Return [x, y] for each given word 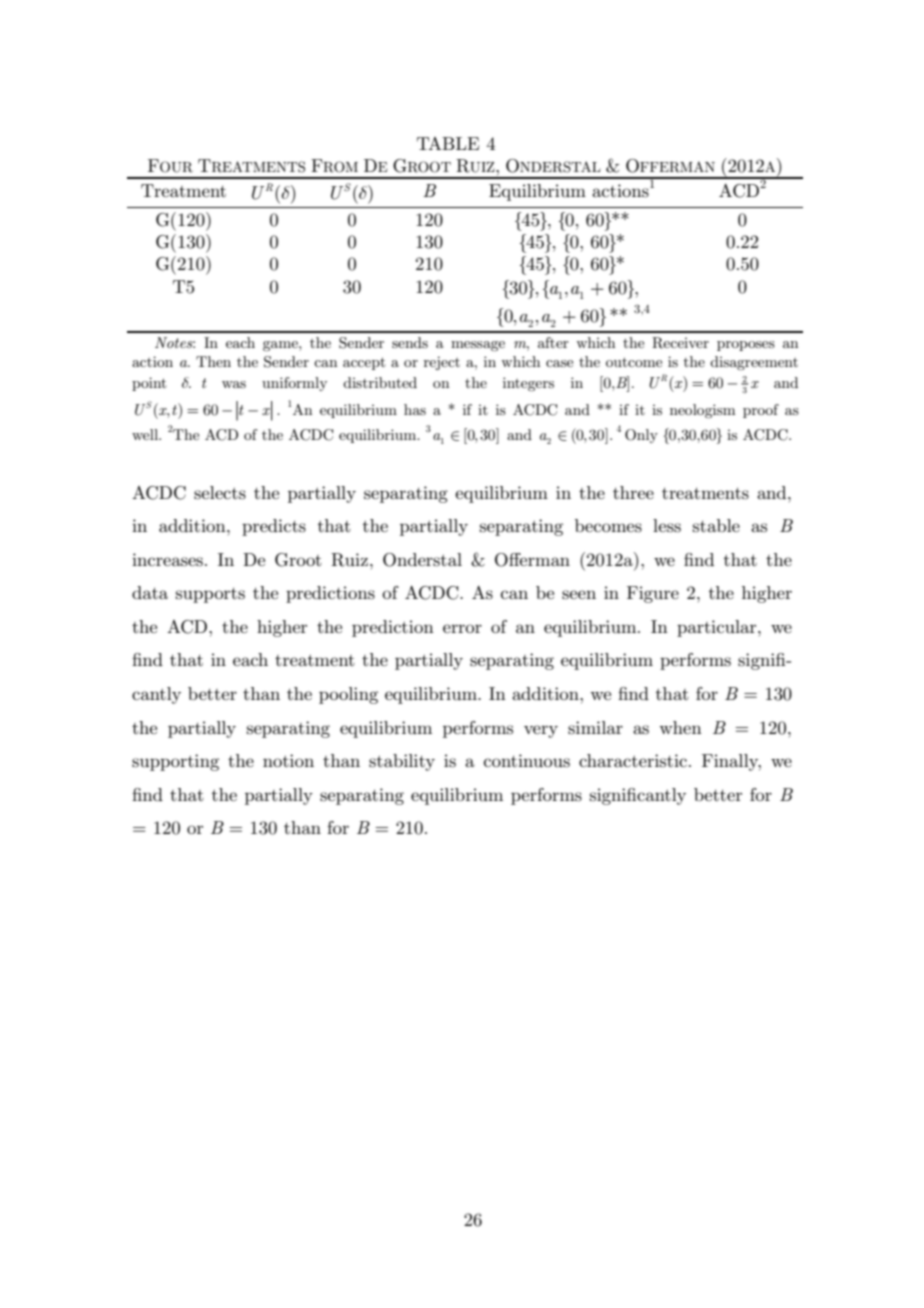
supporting [175, 762]
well [146, 434]
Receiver [680, 343]
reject [442, 363]
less [667, 526]
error [462, 628]
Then [213, 361]
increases [167, 560]
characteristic [633, 760]
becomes [608, 526]
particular [718, 628]
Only [641, 436]
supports [210, 595]
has [415, 409]
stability [402, 762]
